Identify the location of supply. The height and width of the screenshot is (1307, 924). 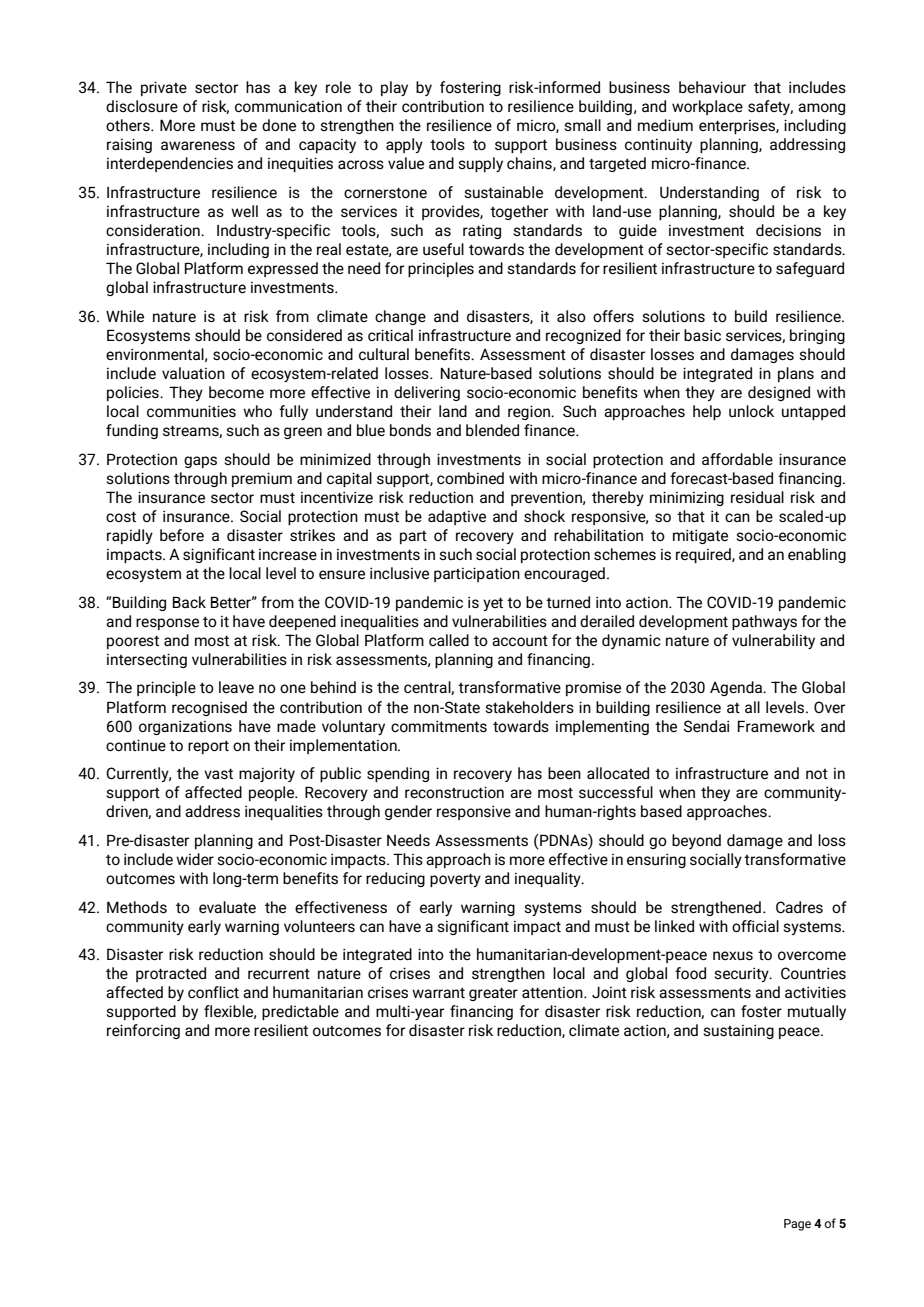
(481, 164).
